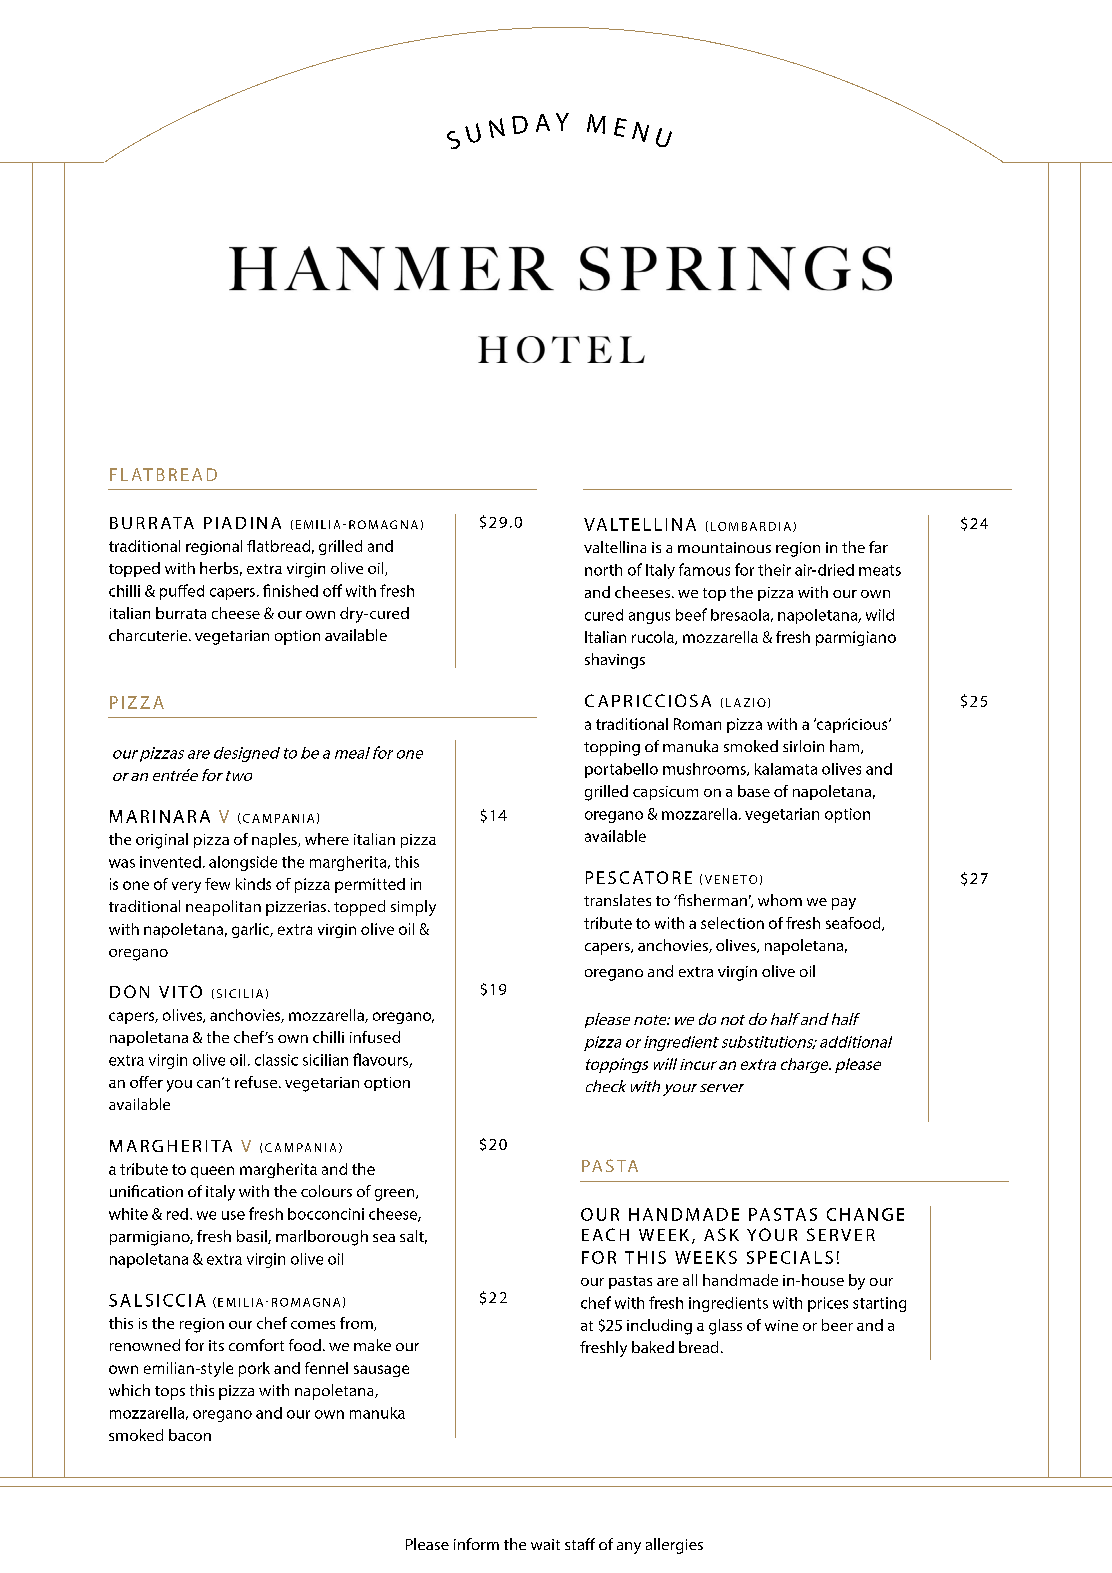 The height and width of the document is (1573, 1112). What do you see at coordinates (476, 1544) in the document?
I see `inform` at bounding box center [476, 1544].
